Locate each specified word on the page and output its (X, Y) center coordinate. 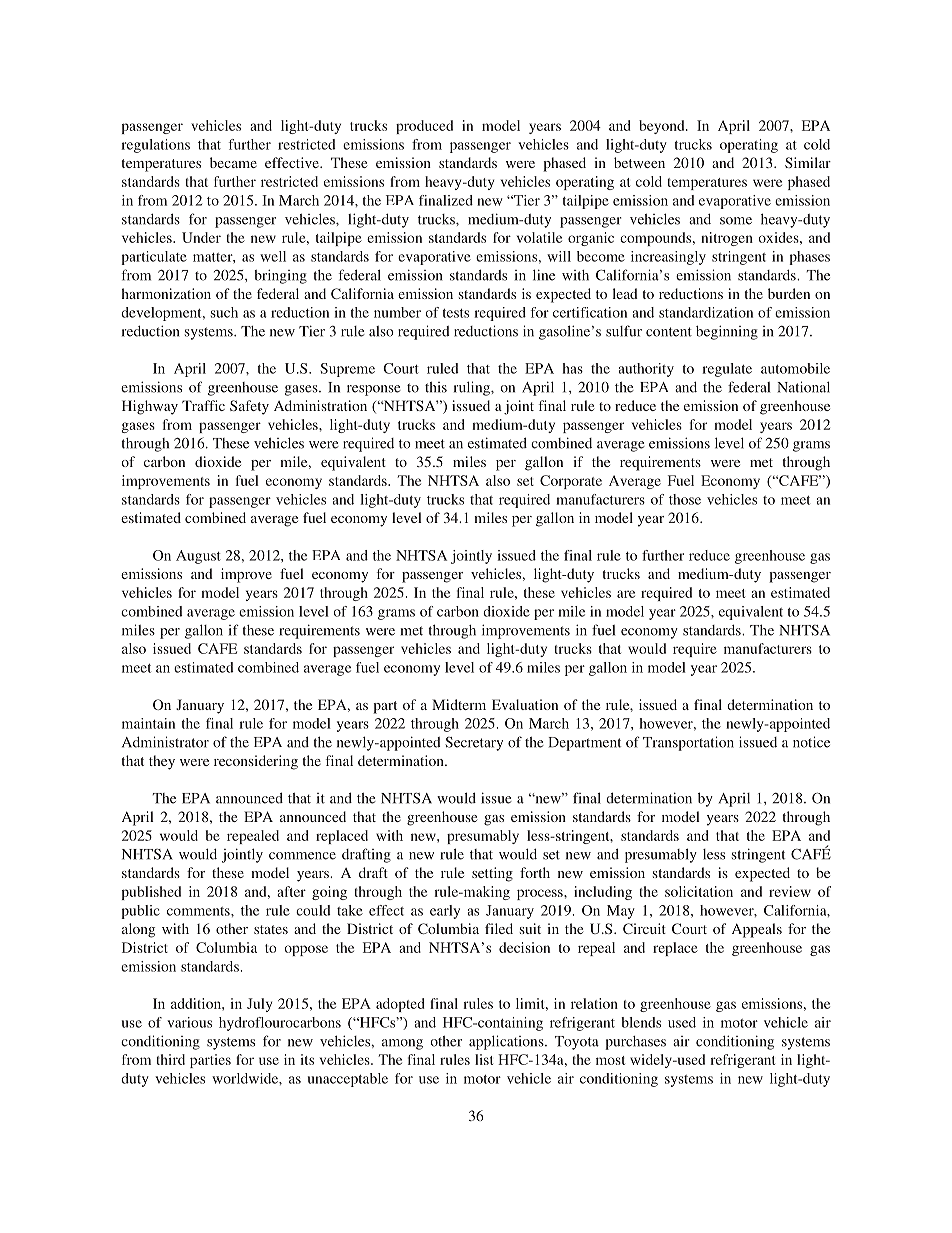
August (198, 557)
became (233, 162)
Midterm (459, 704)
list (484, 1059)
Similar (808, 162)
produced (424, 127)
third (170, 1059)
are (626, 594)
